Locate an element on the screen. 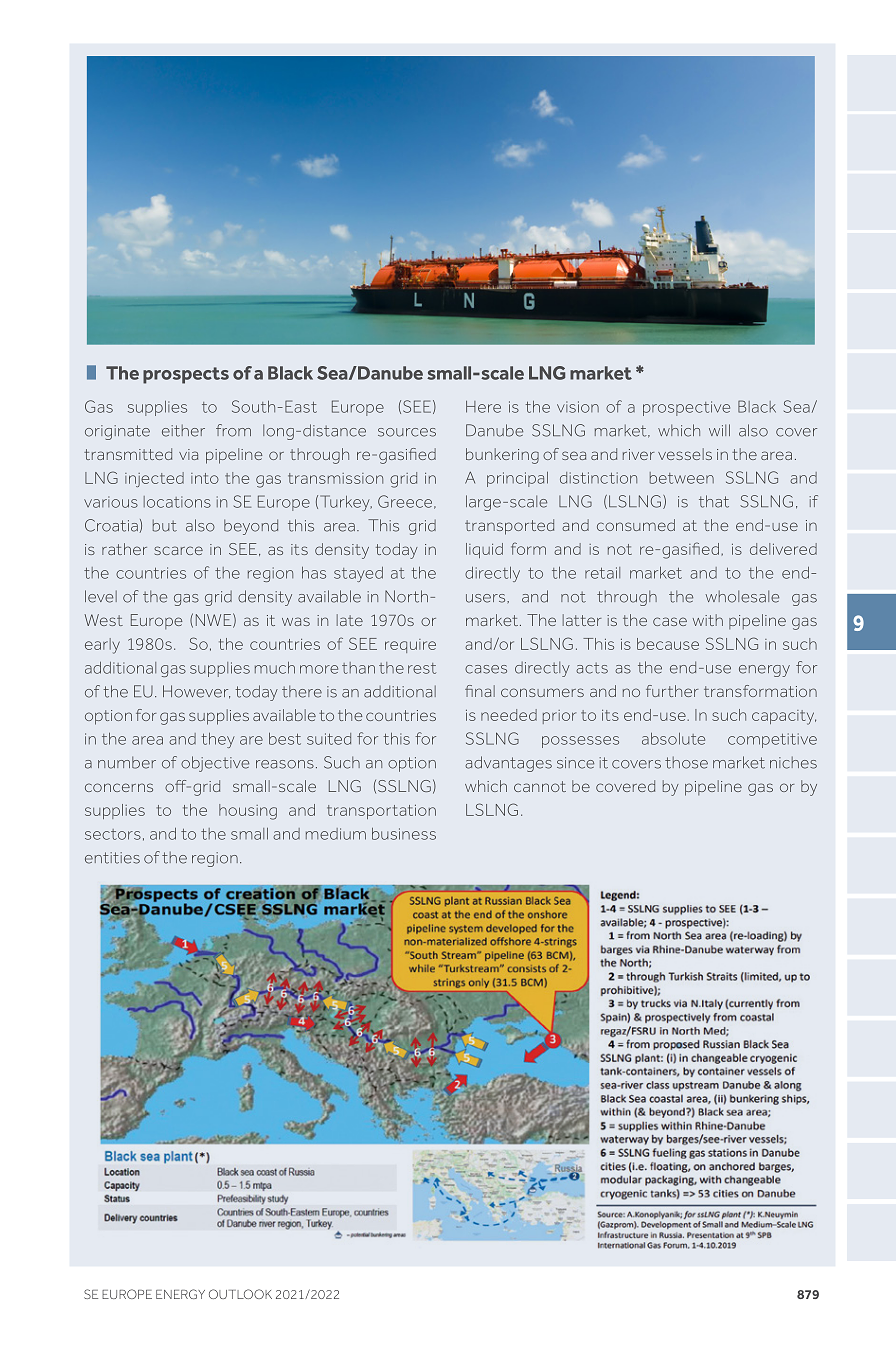 The width and height of the screenshot is (896, 1345). business is located at coordinates (404, 834).
